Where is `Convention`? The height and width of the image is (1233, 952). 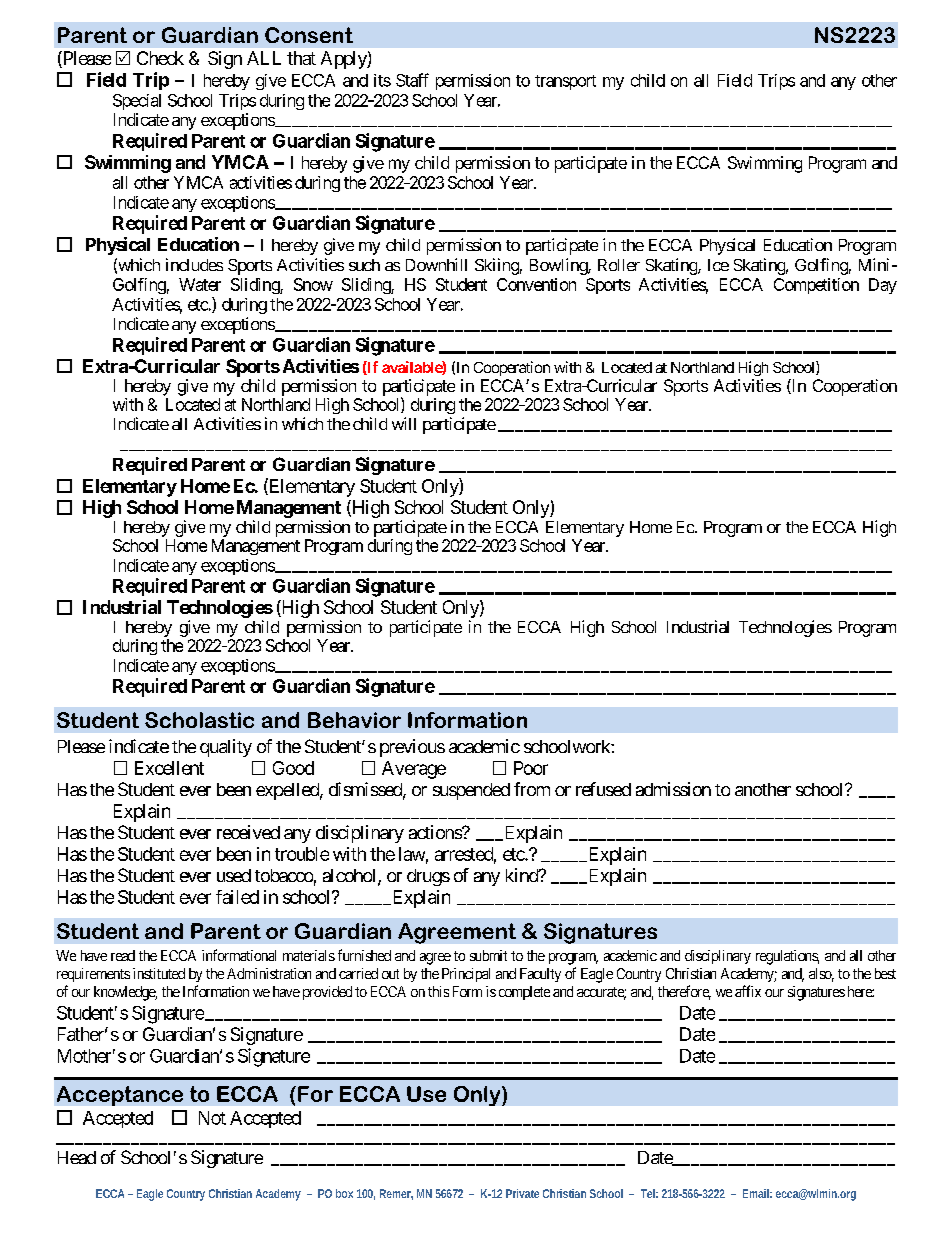 Convention is located at coordinates (536, 284).
